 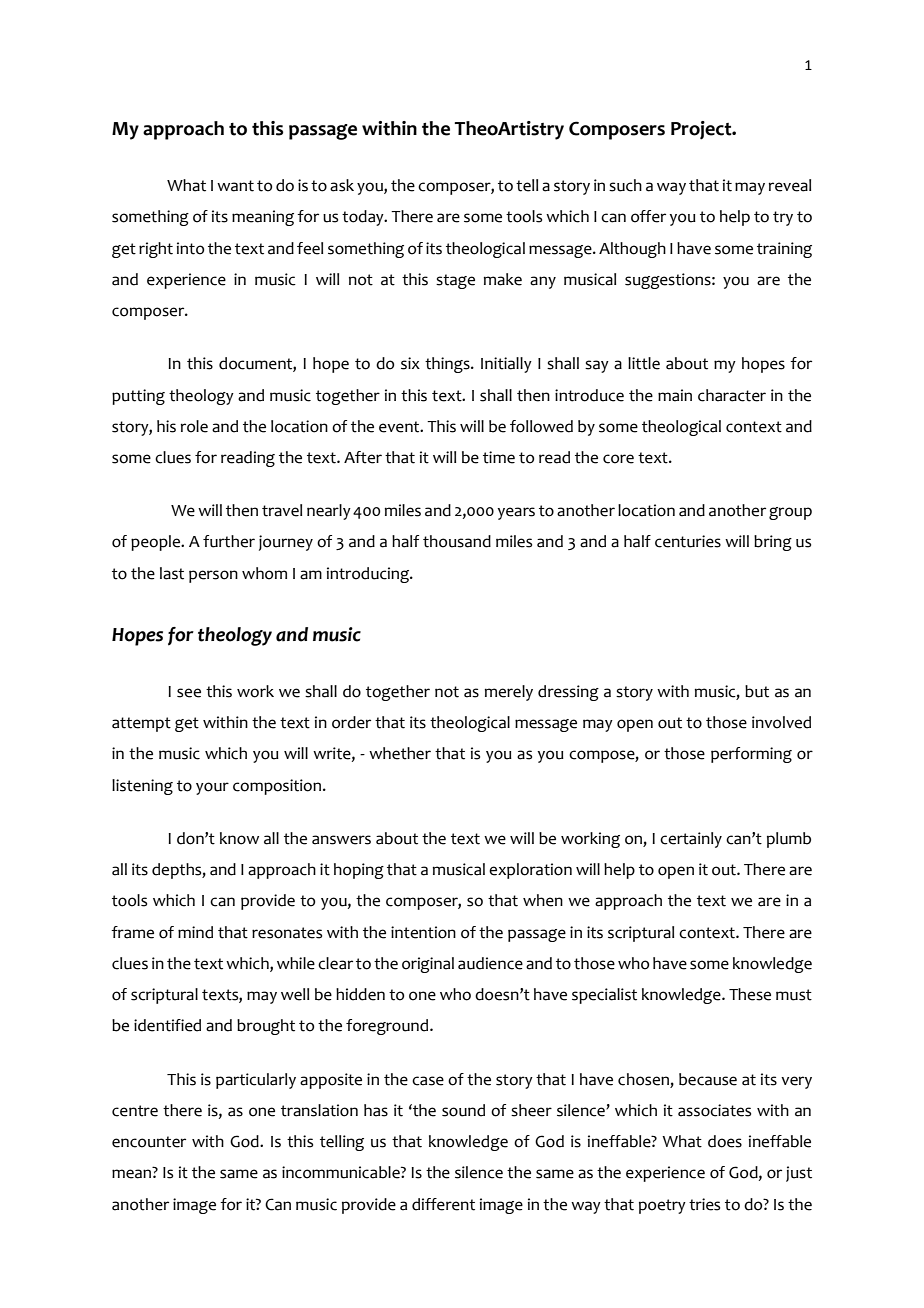 I want to click on stage, so click(x=455, y=281).
